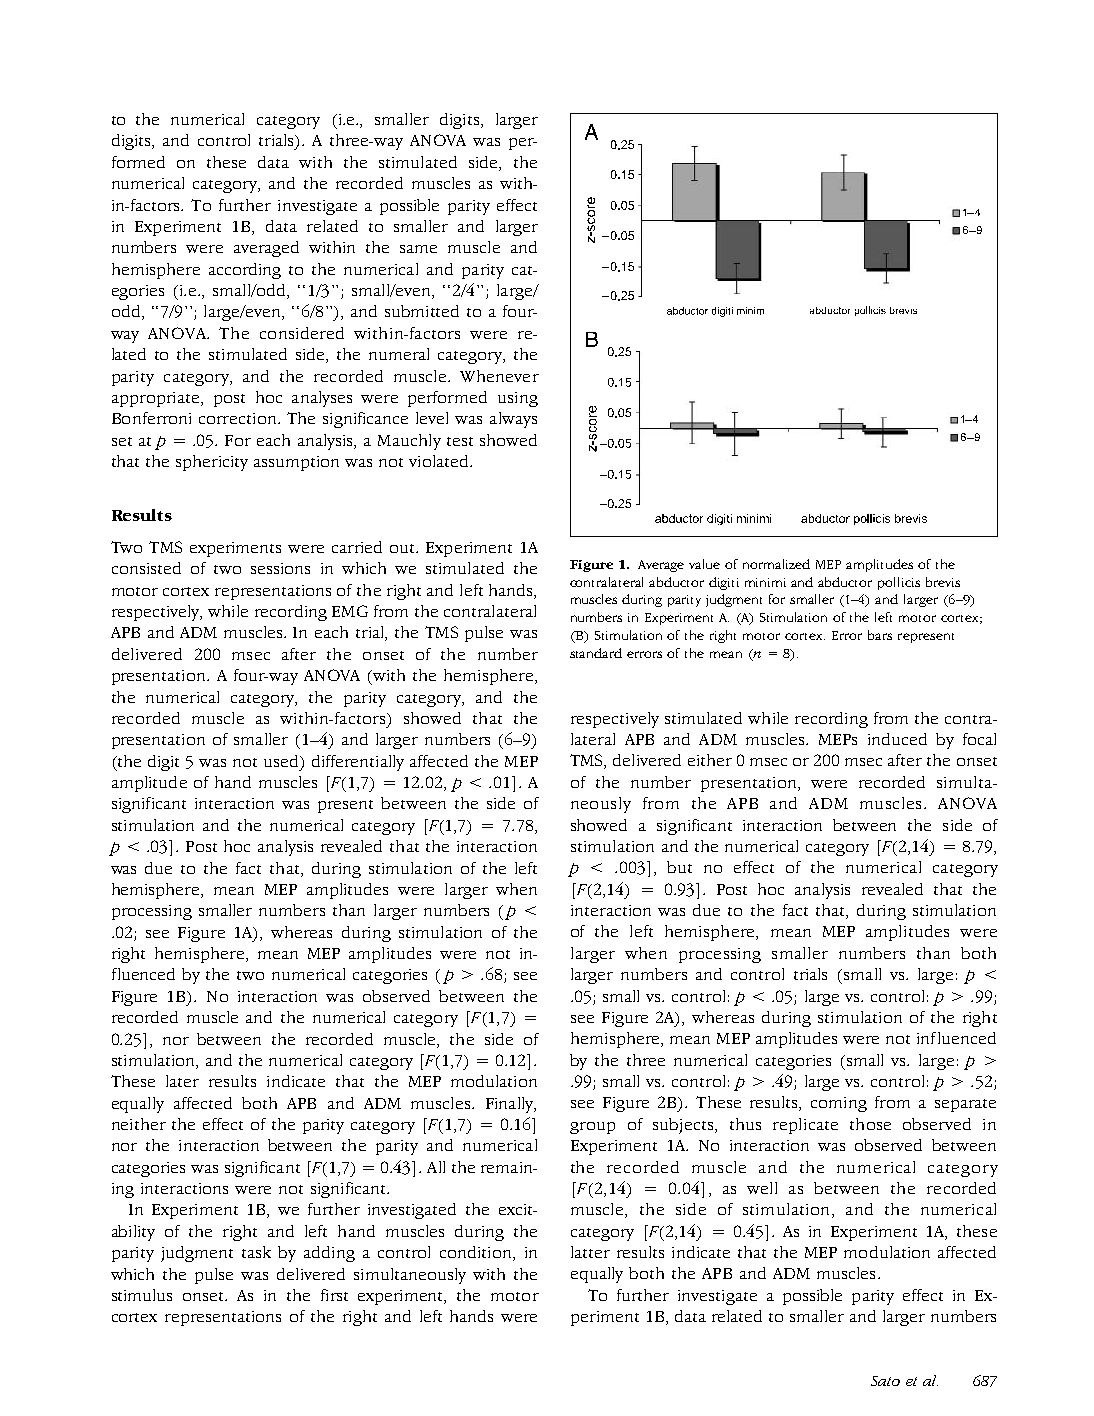 The width and height of the screenshot is (1094, 1416). I want to click on Finally, so click(511, 1105).
